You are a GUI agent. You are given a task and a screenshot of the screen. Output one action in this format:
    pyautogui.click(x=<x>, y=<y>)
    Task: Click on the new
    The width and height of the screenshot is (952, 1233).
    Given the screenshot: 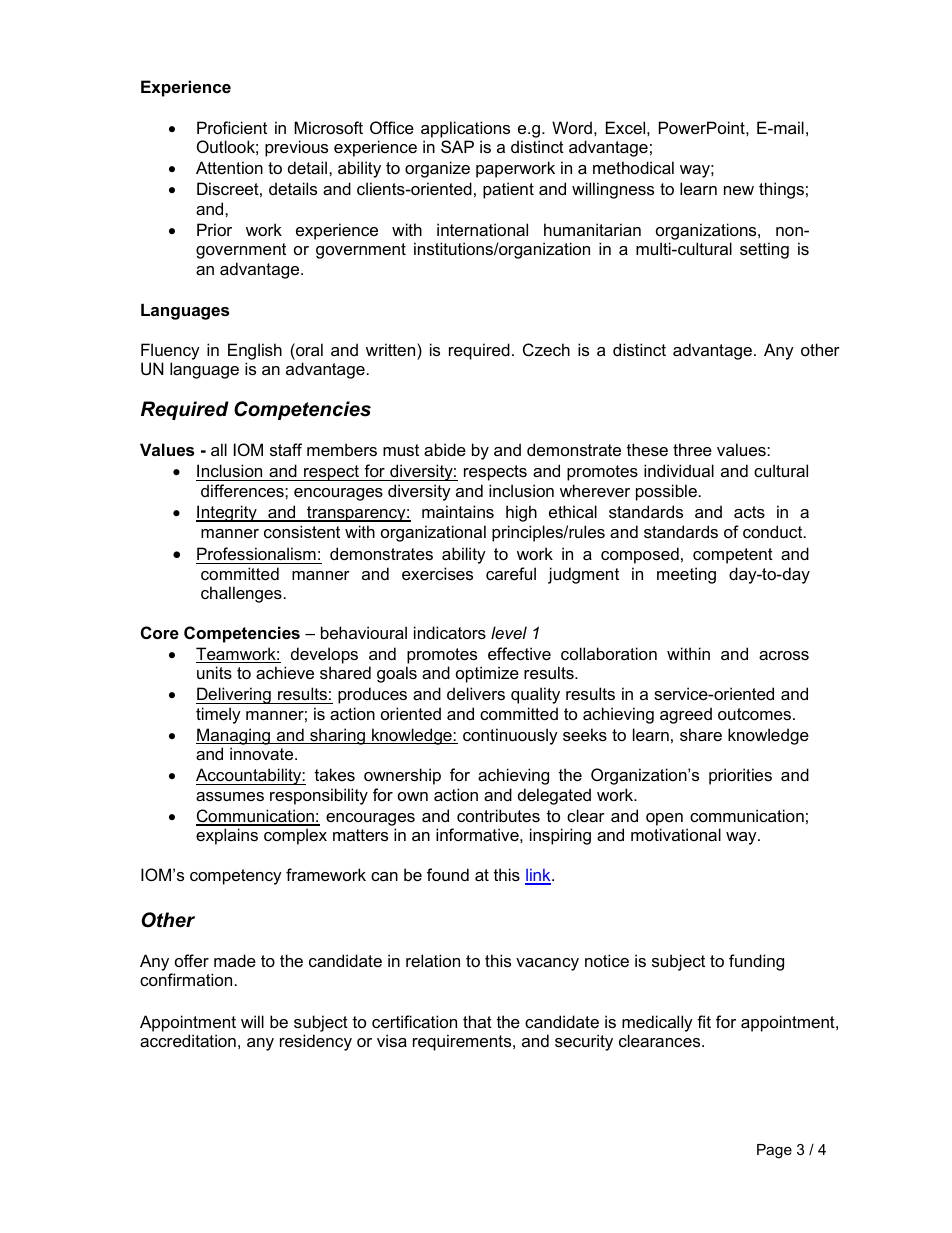 What is the action you would take?
    pyautogui.click(x=739, y=190)
